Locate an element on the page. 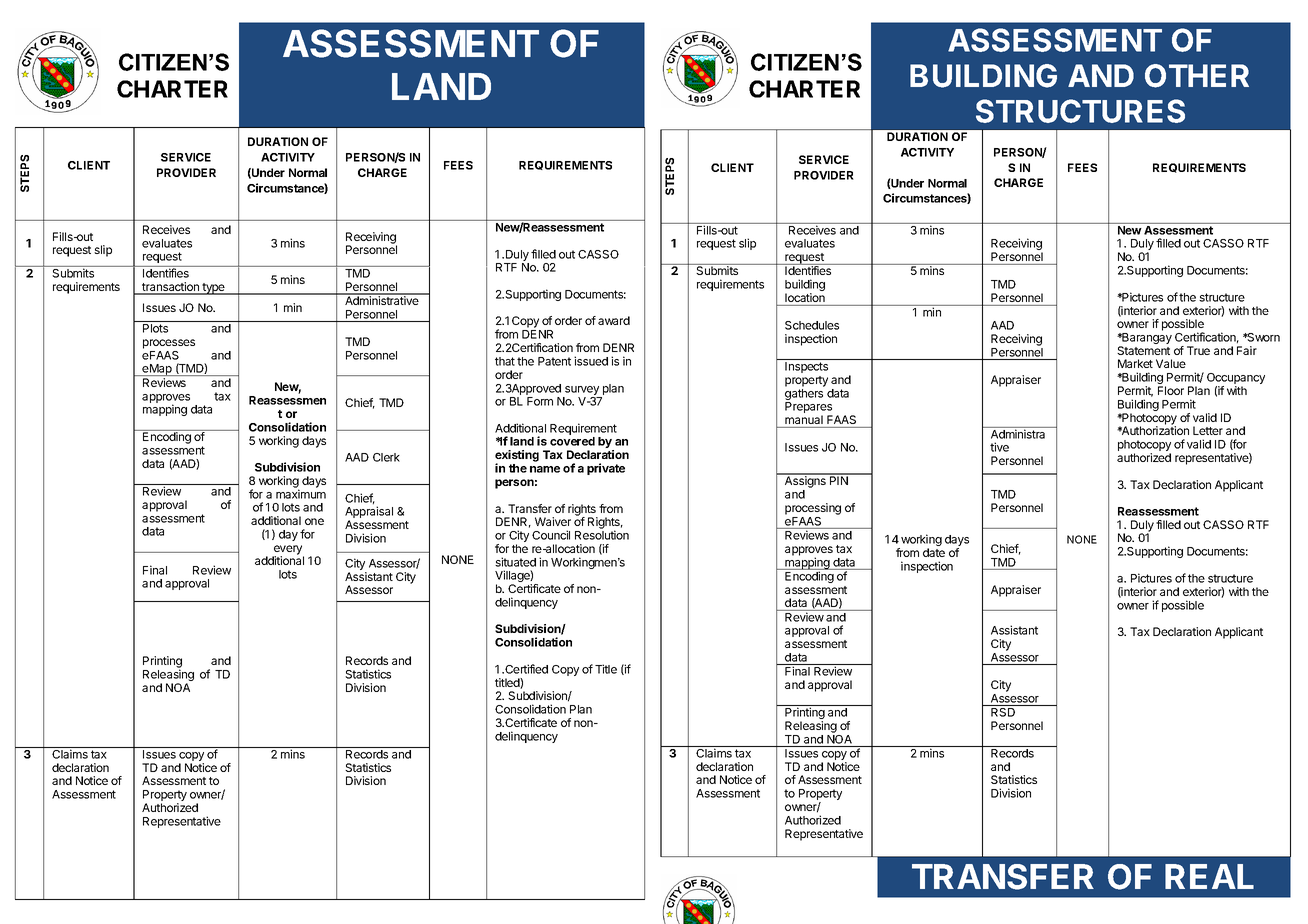 The image size is (1308, 924). date is located at coordinates (934, 552).
